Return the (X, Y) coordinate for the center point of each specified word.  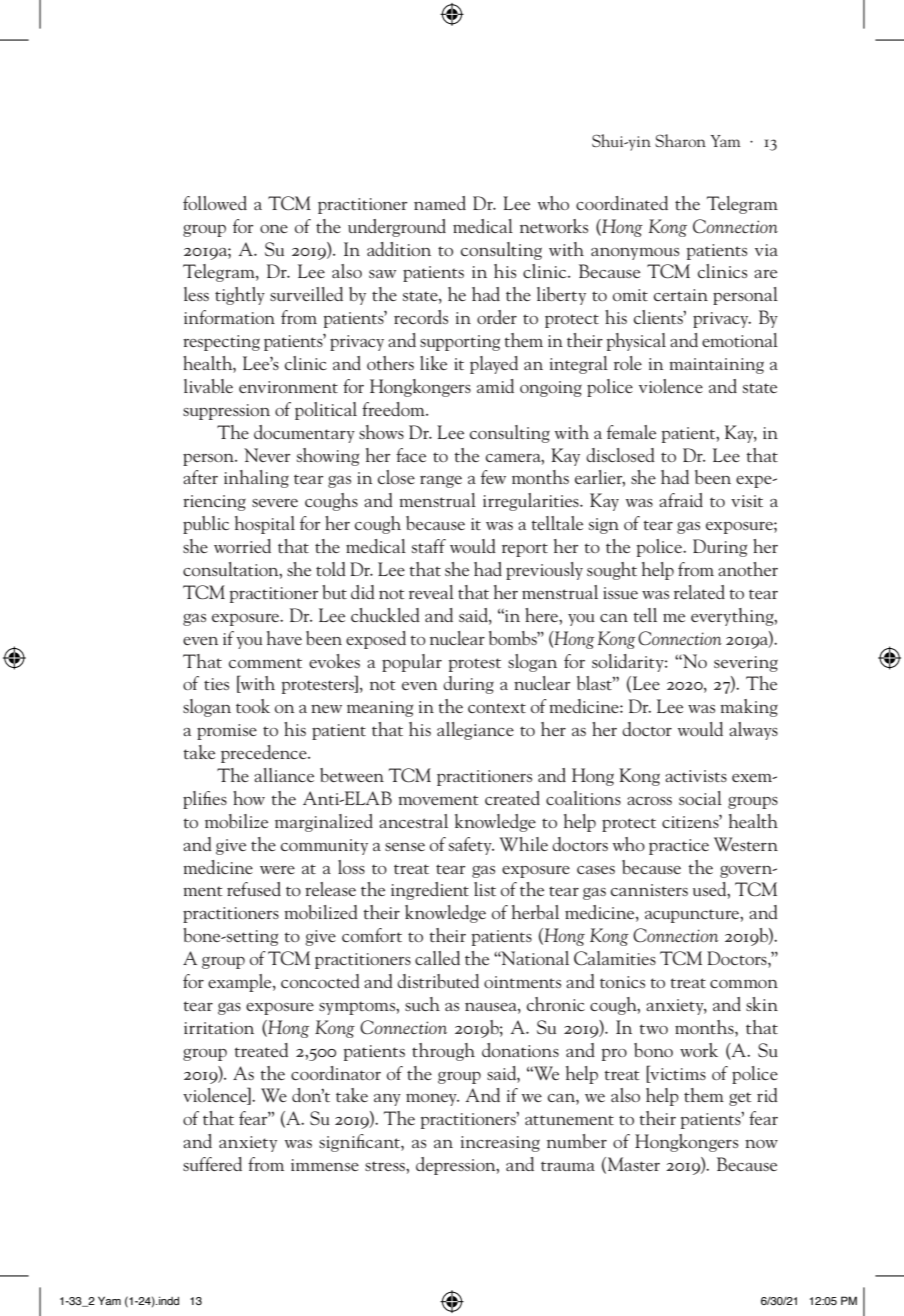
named (440, 203)
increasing (500, 1144)
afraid (681, 500)
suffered (212, 1164)
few (493, 477)
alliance (284, 775)
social (700, 798)
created (512, 798)
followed (215, 203)
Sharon (680, 140)
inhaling (256, 479)
